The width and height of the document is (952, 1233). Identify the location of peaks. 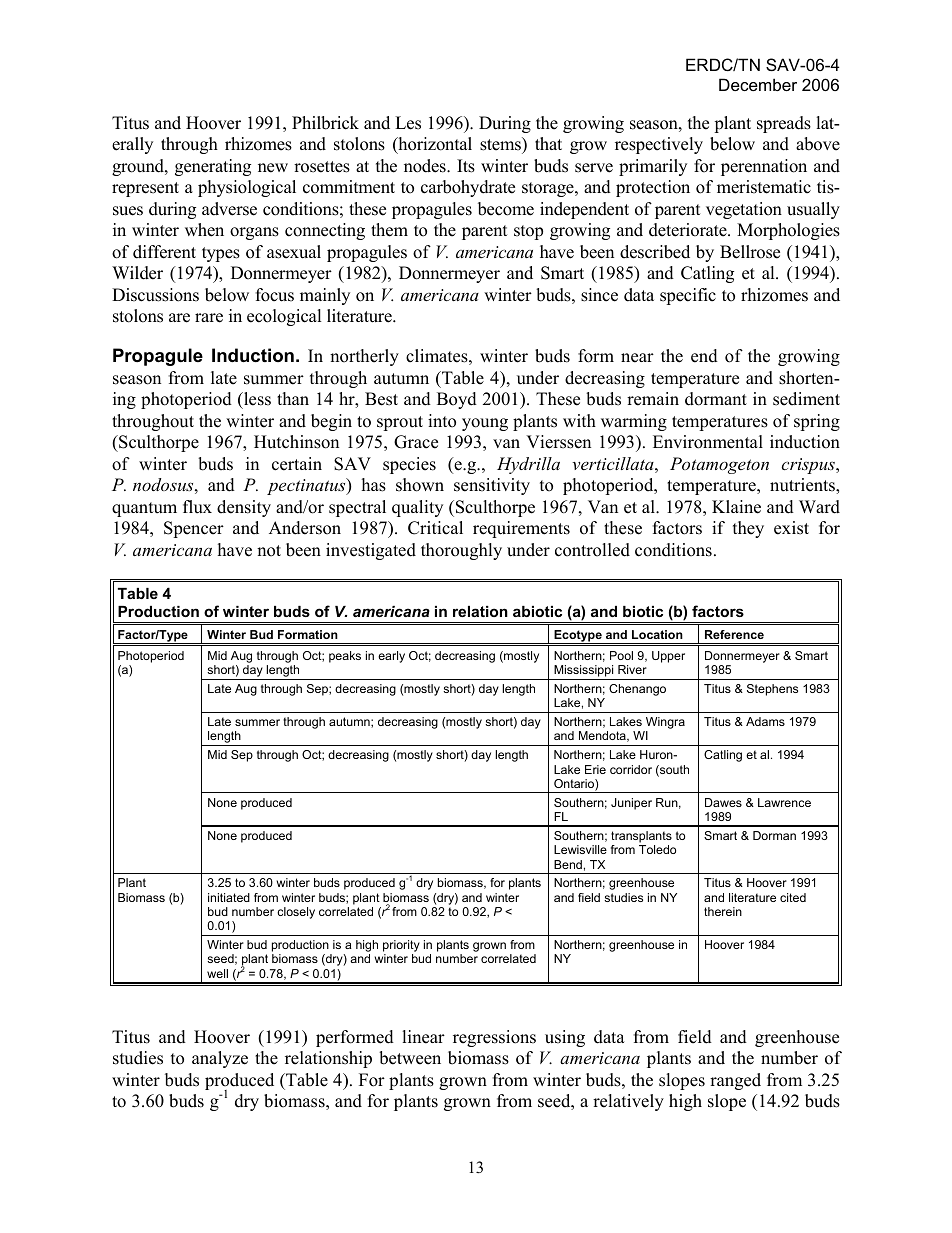
(345, 657).
